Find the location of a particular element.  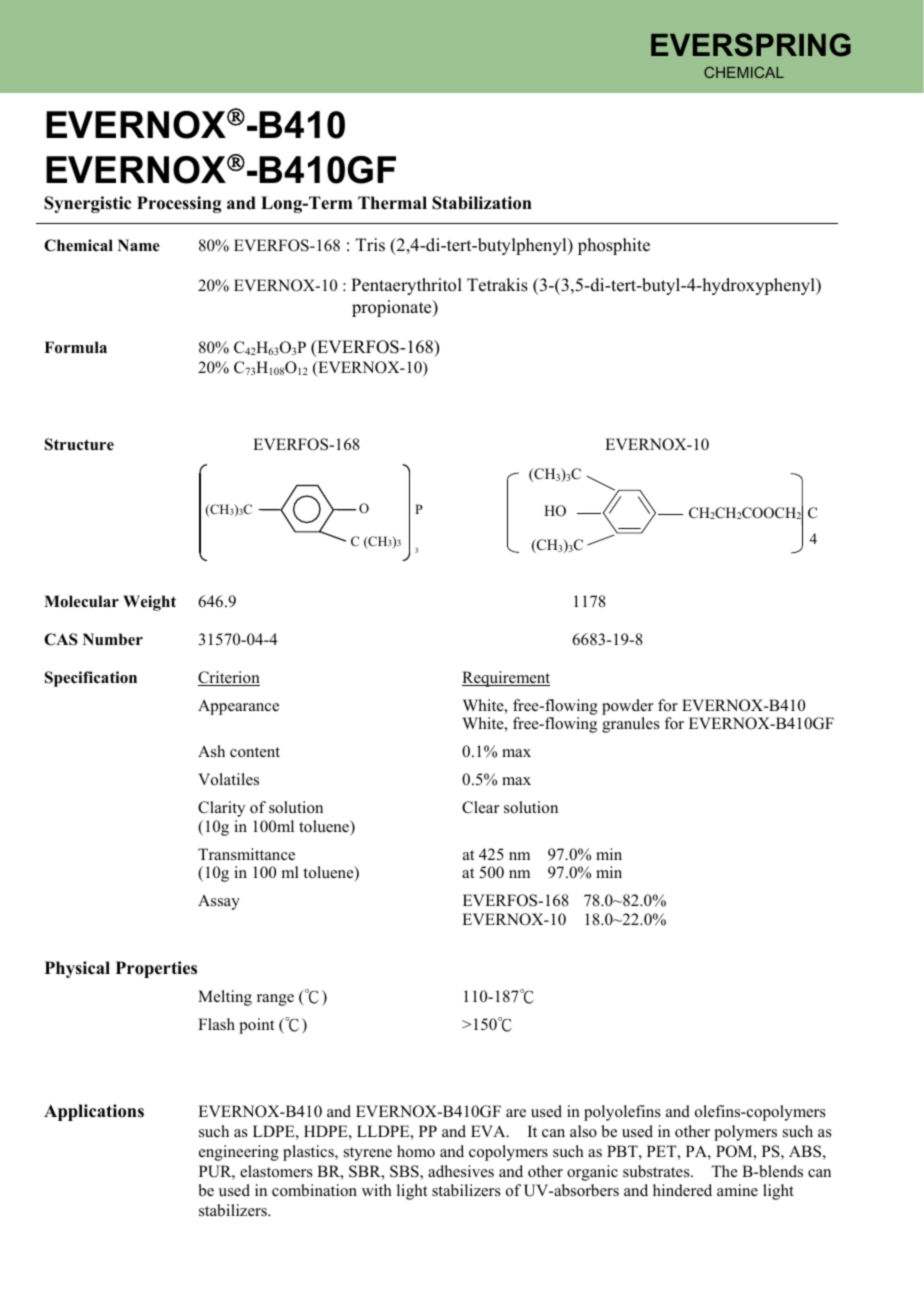

Tris is located at coordinates (370, 245).
